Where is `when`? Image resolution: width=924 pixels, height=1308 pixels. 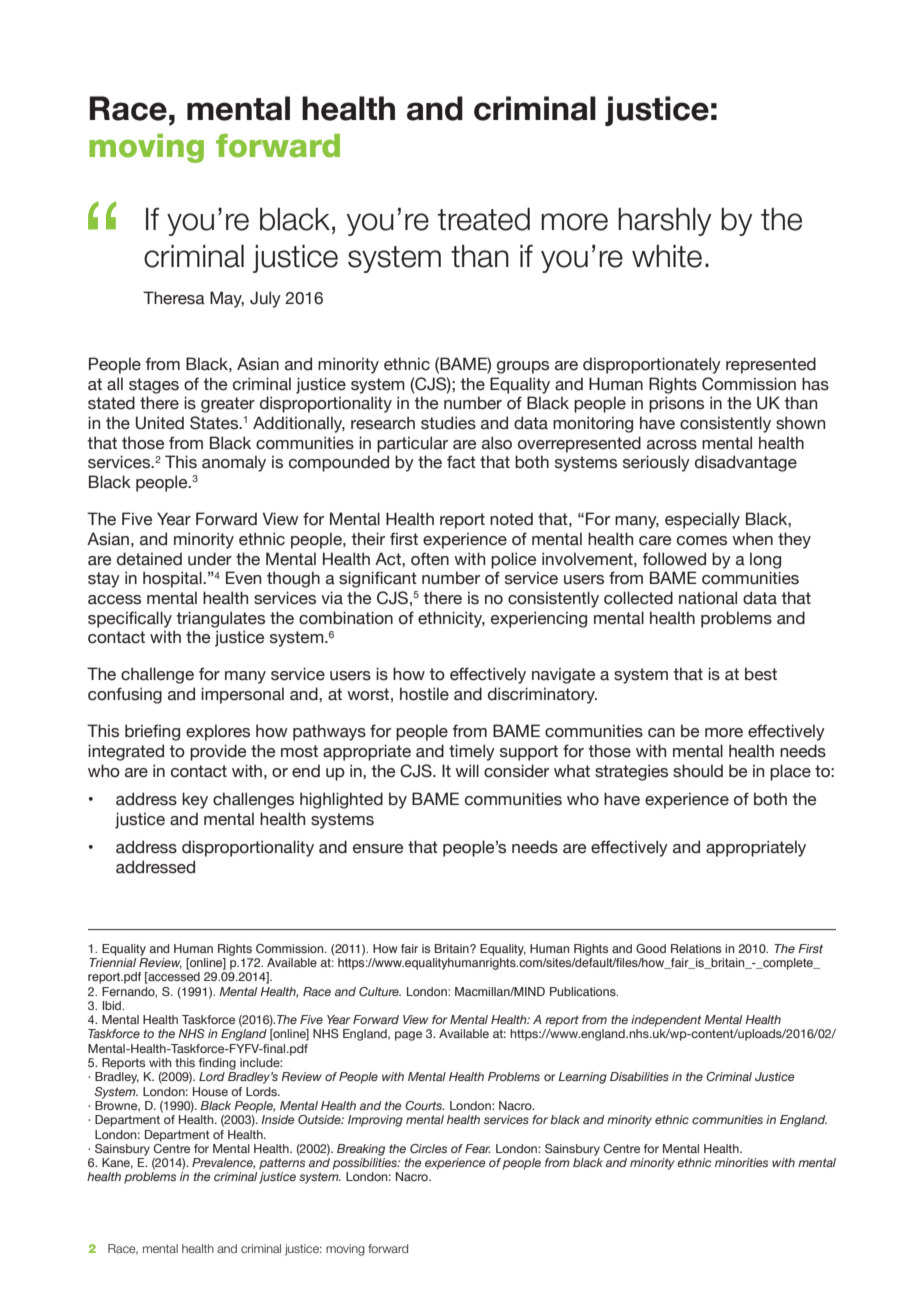
when is located at coordinates (752, 539).
